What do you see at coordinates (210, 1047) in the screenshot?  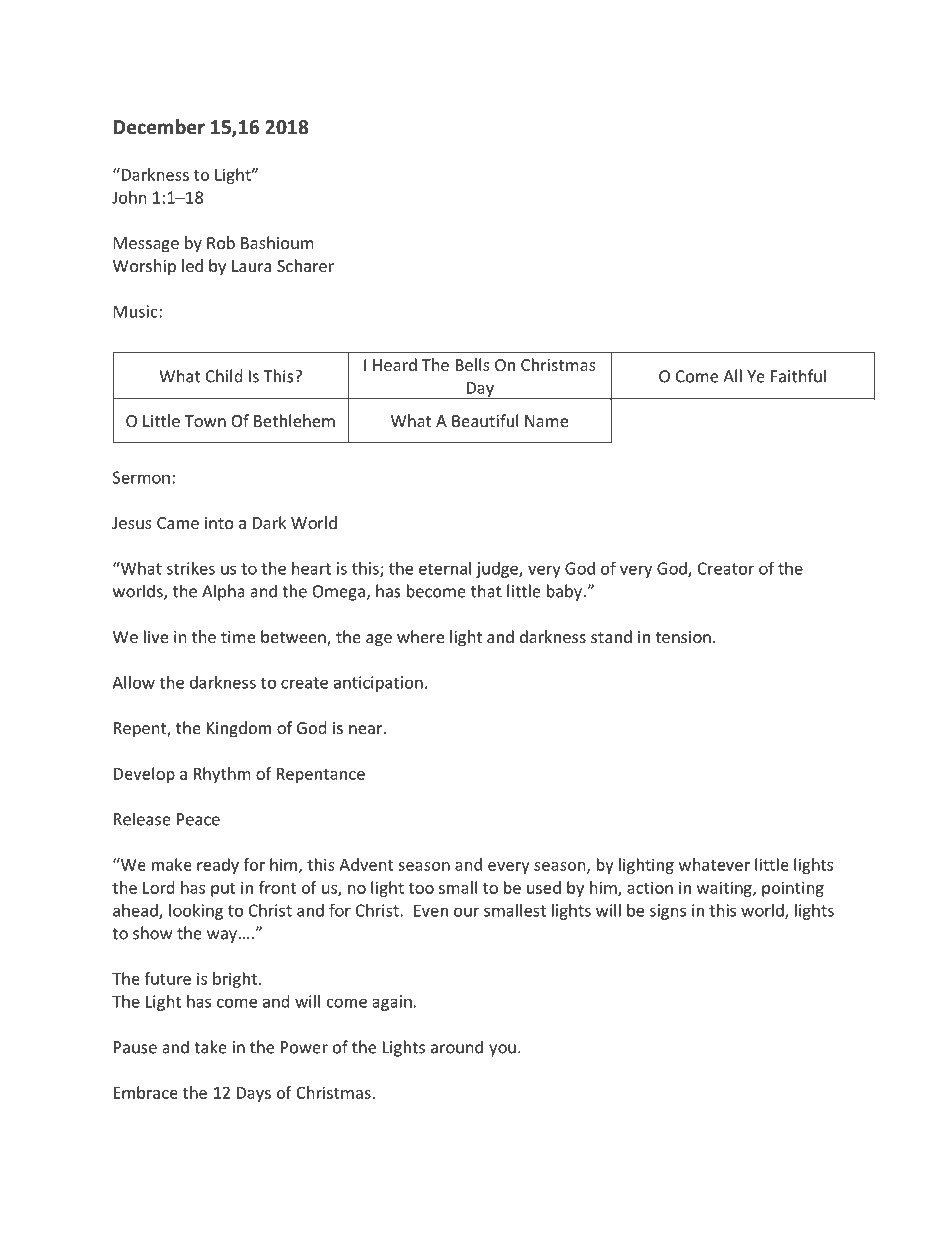 I see `take` at bounding box center [210, 1047].
